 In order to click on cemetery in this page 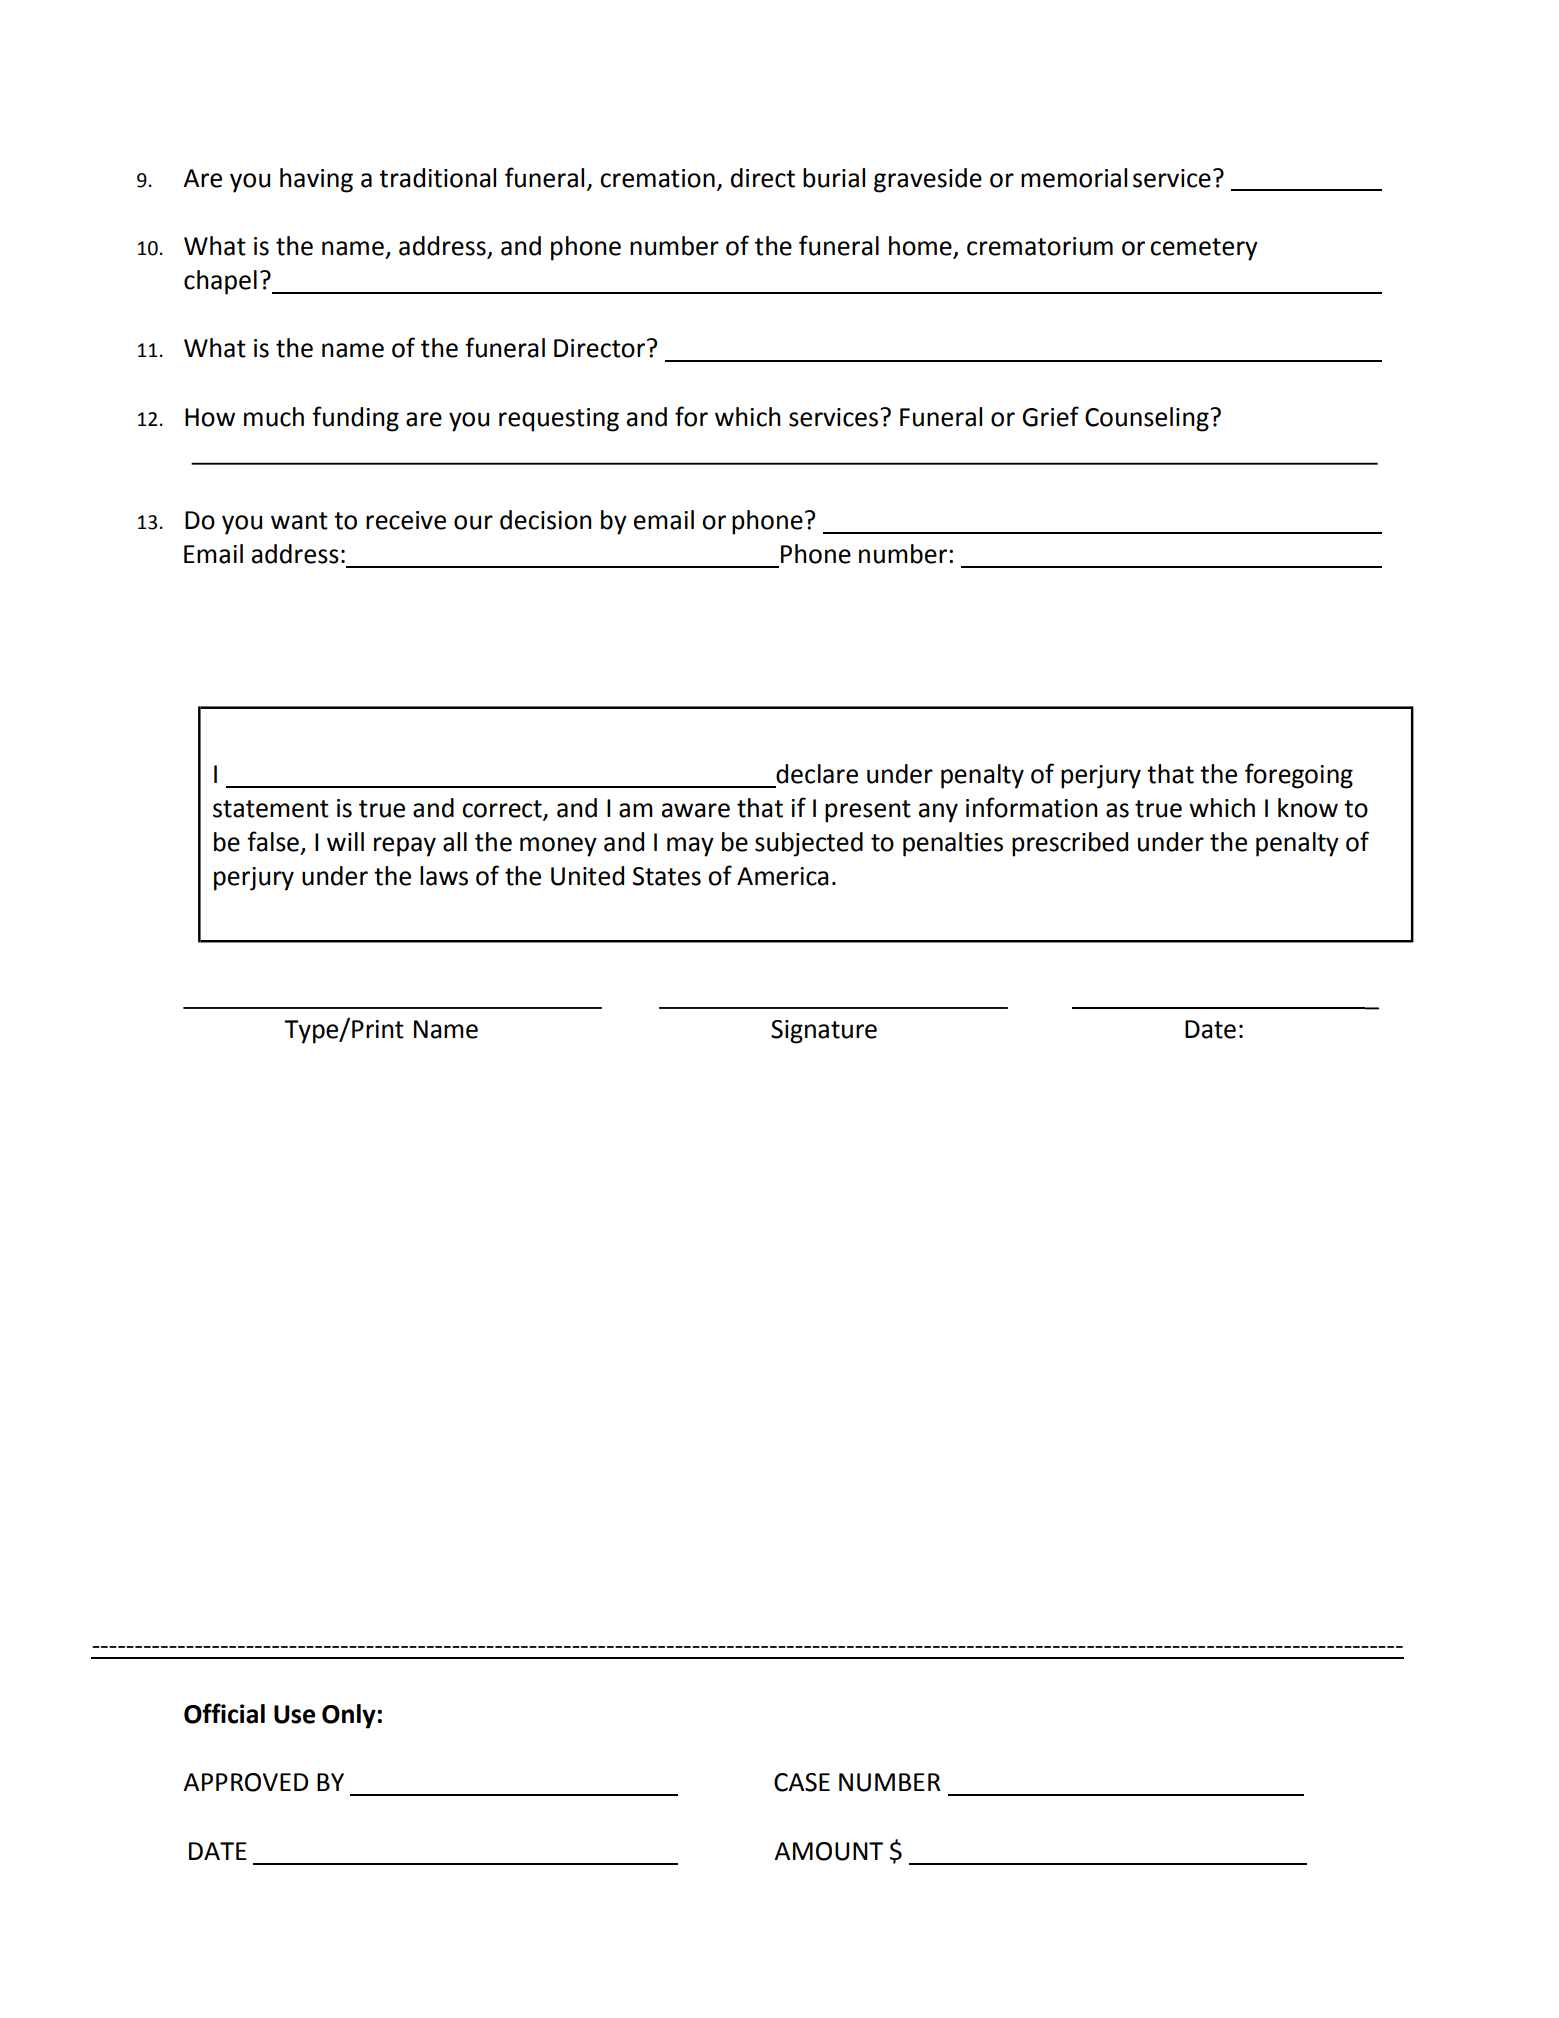, I will do `click(1204, 249)`.
